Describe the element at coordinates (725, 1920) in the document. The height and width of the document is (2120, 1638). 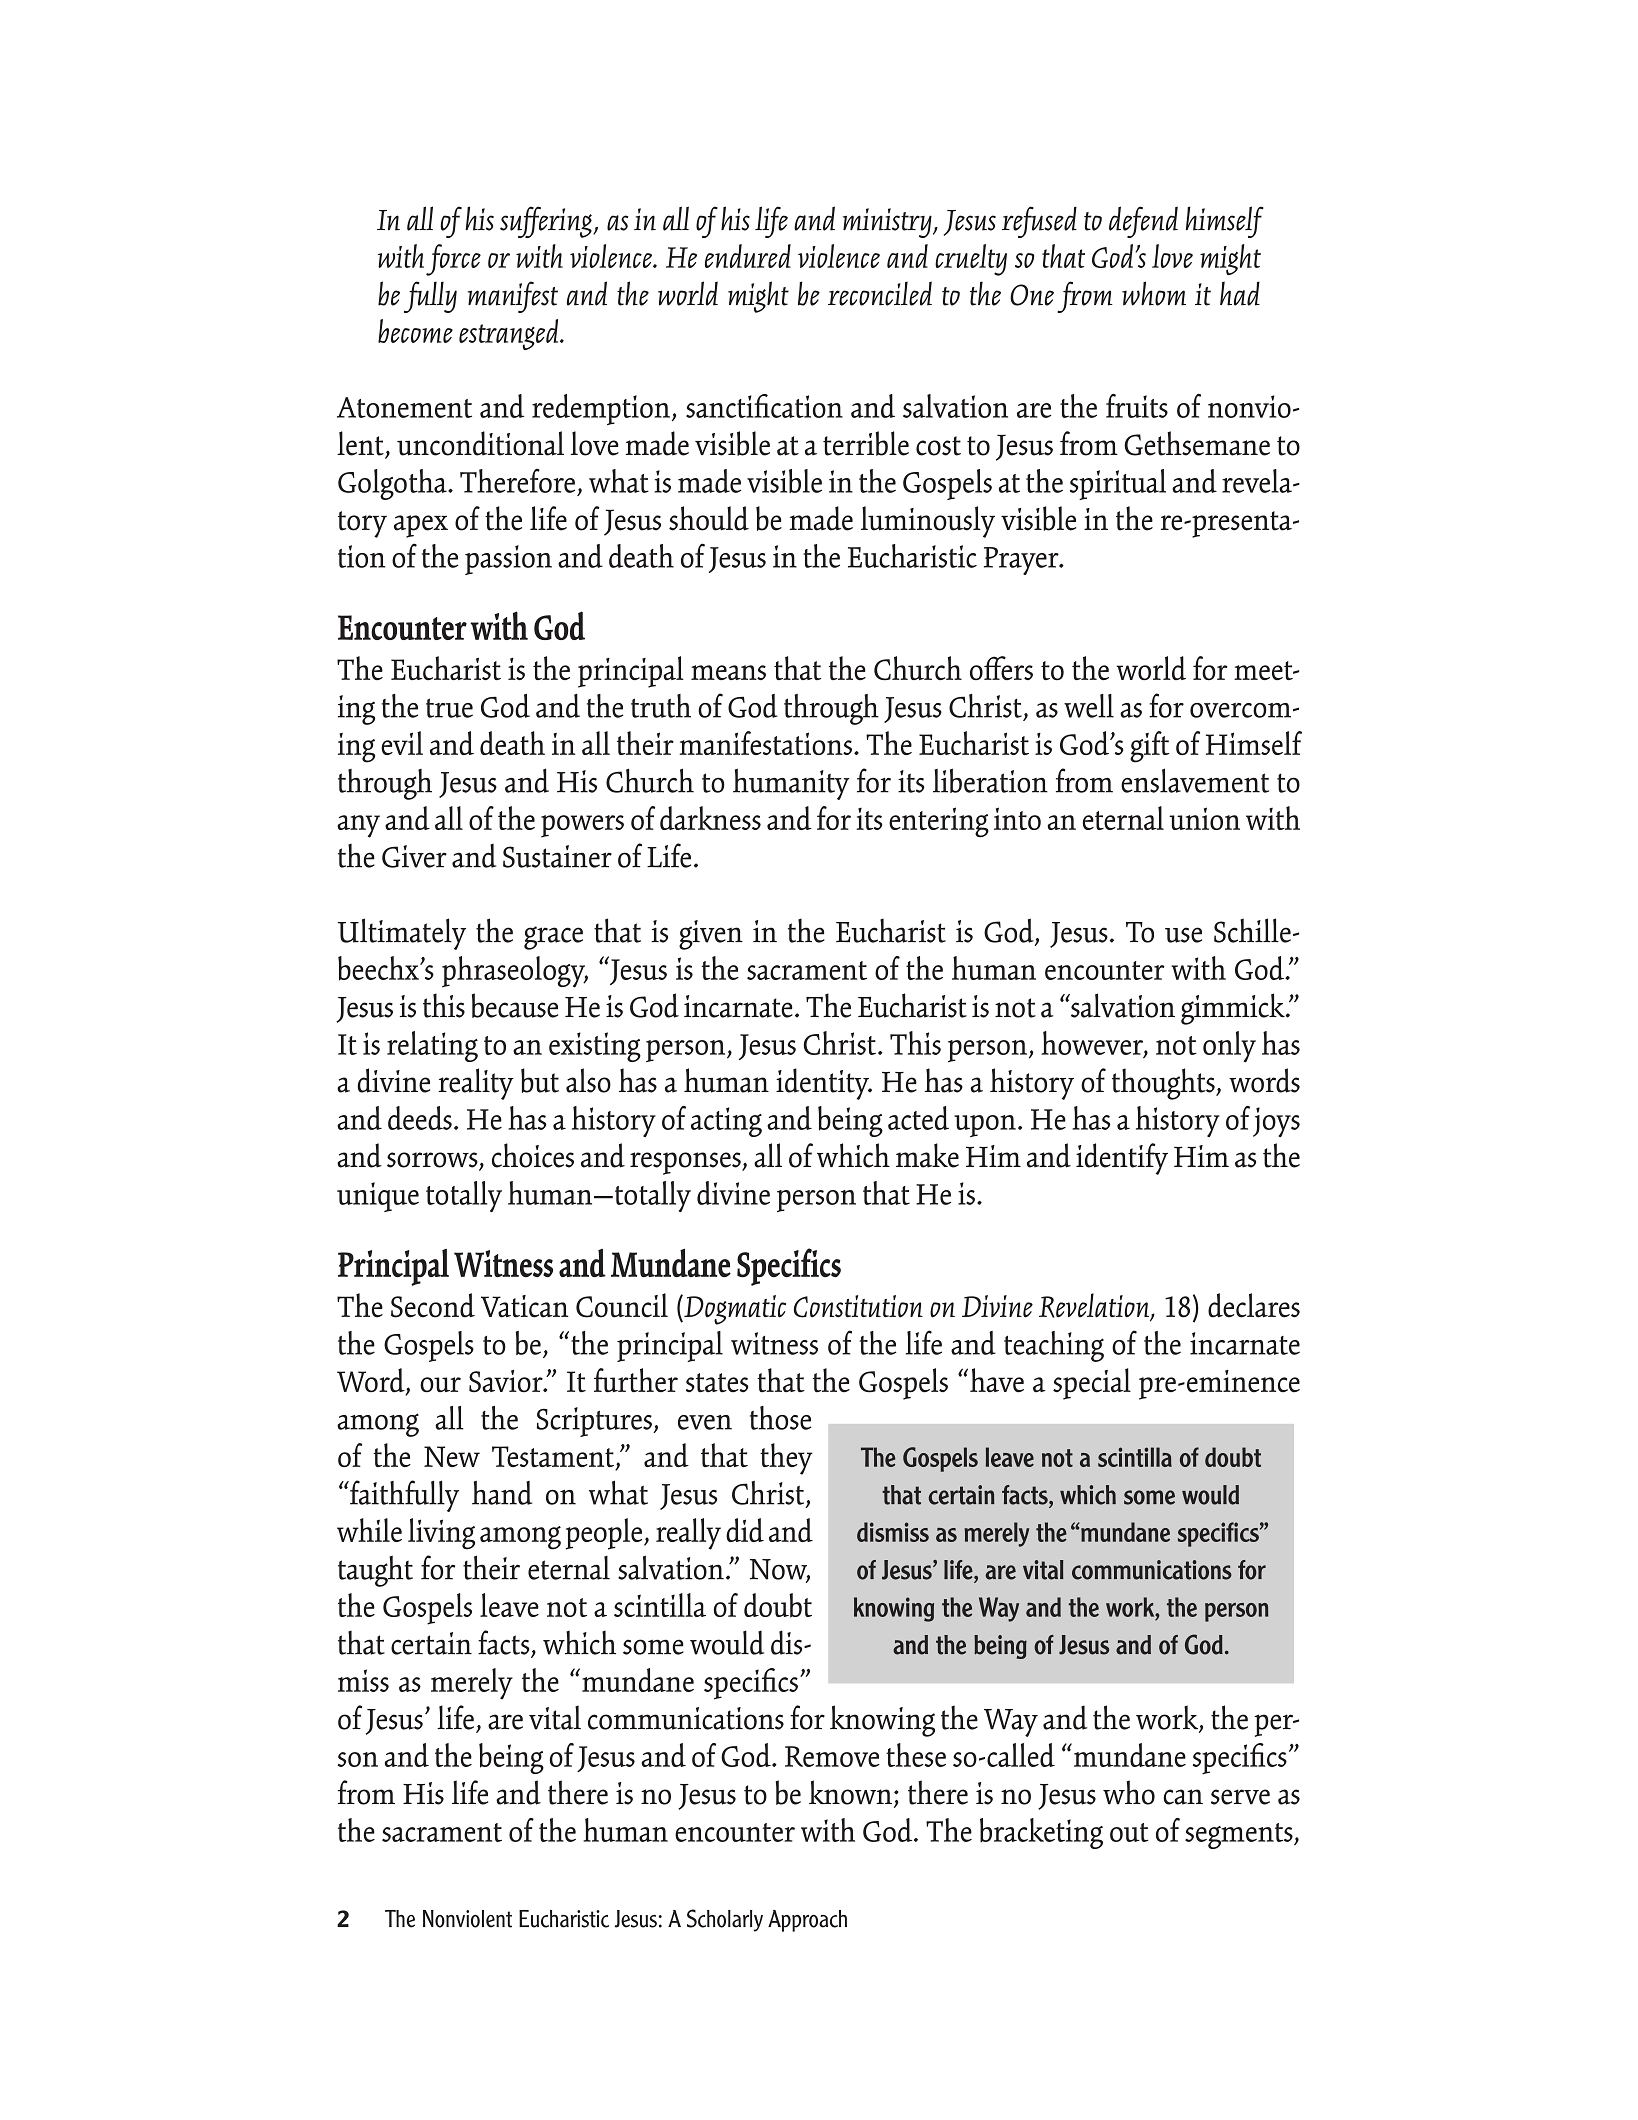
I see `Scholarly` at that location.
